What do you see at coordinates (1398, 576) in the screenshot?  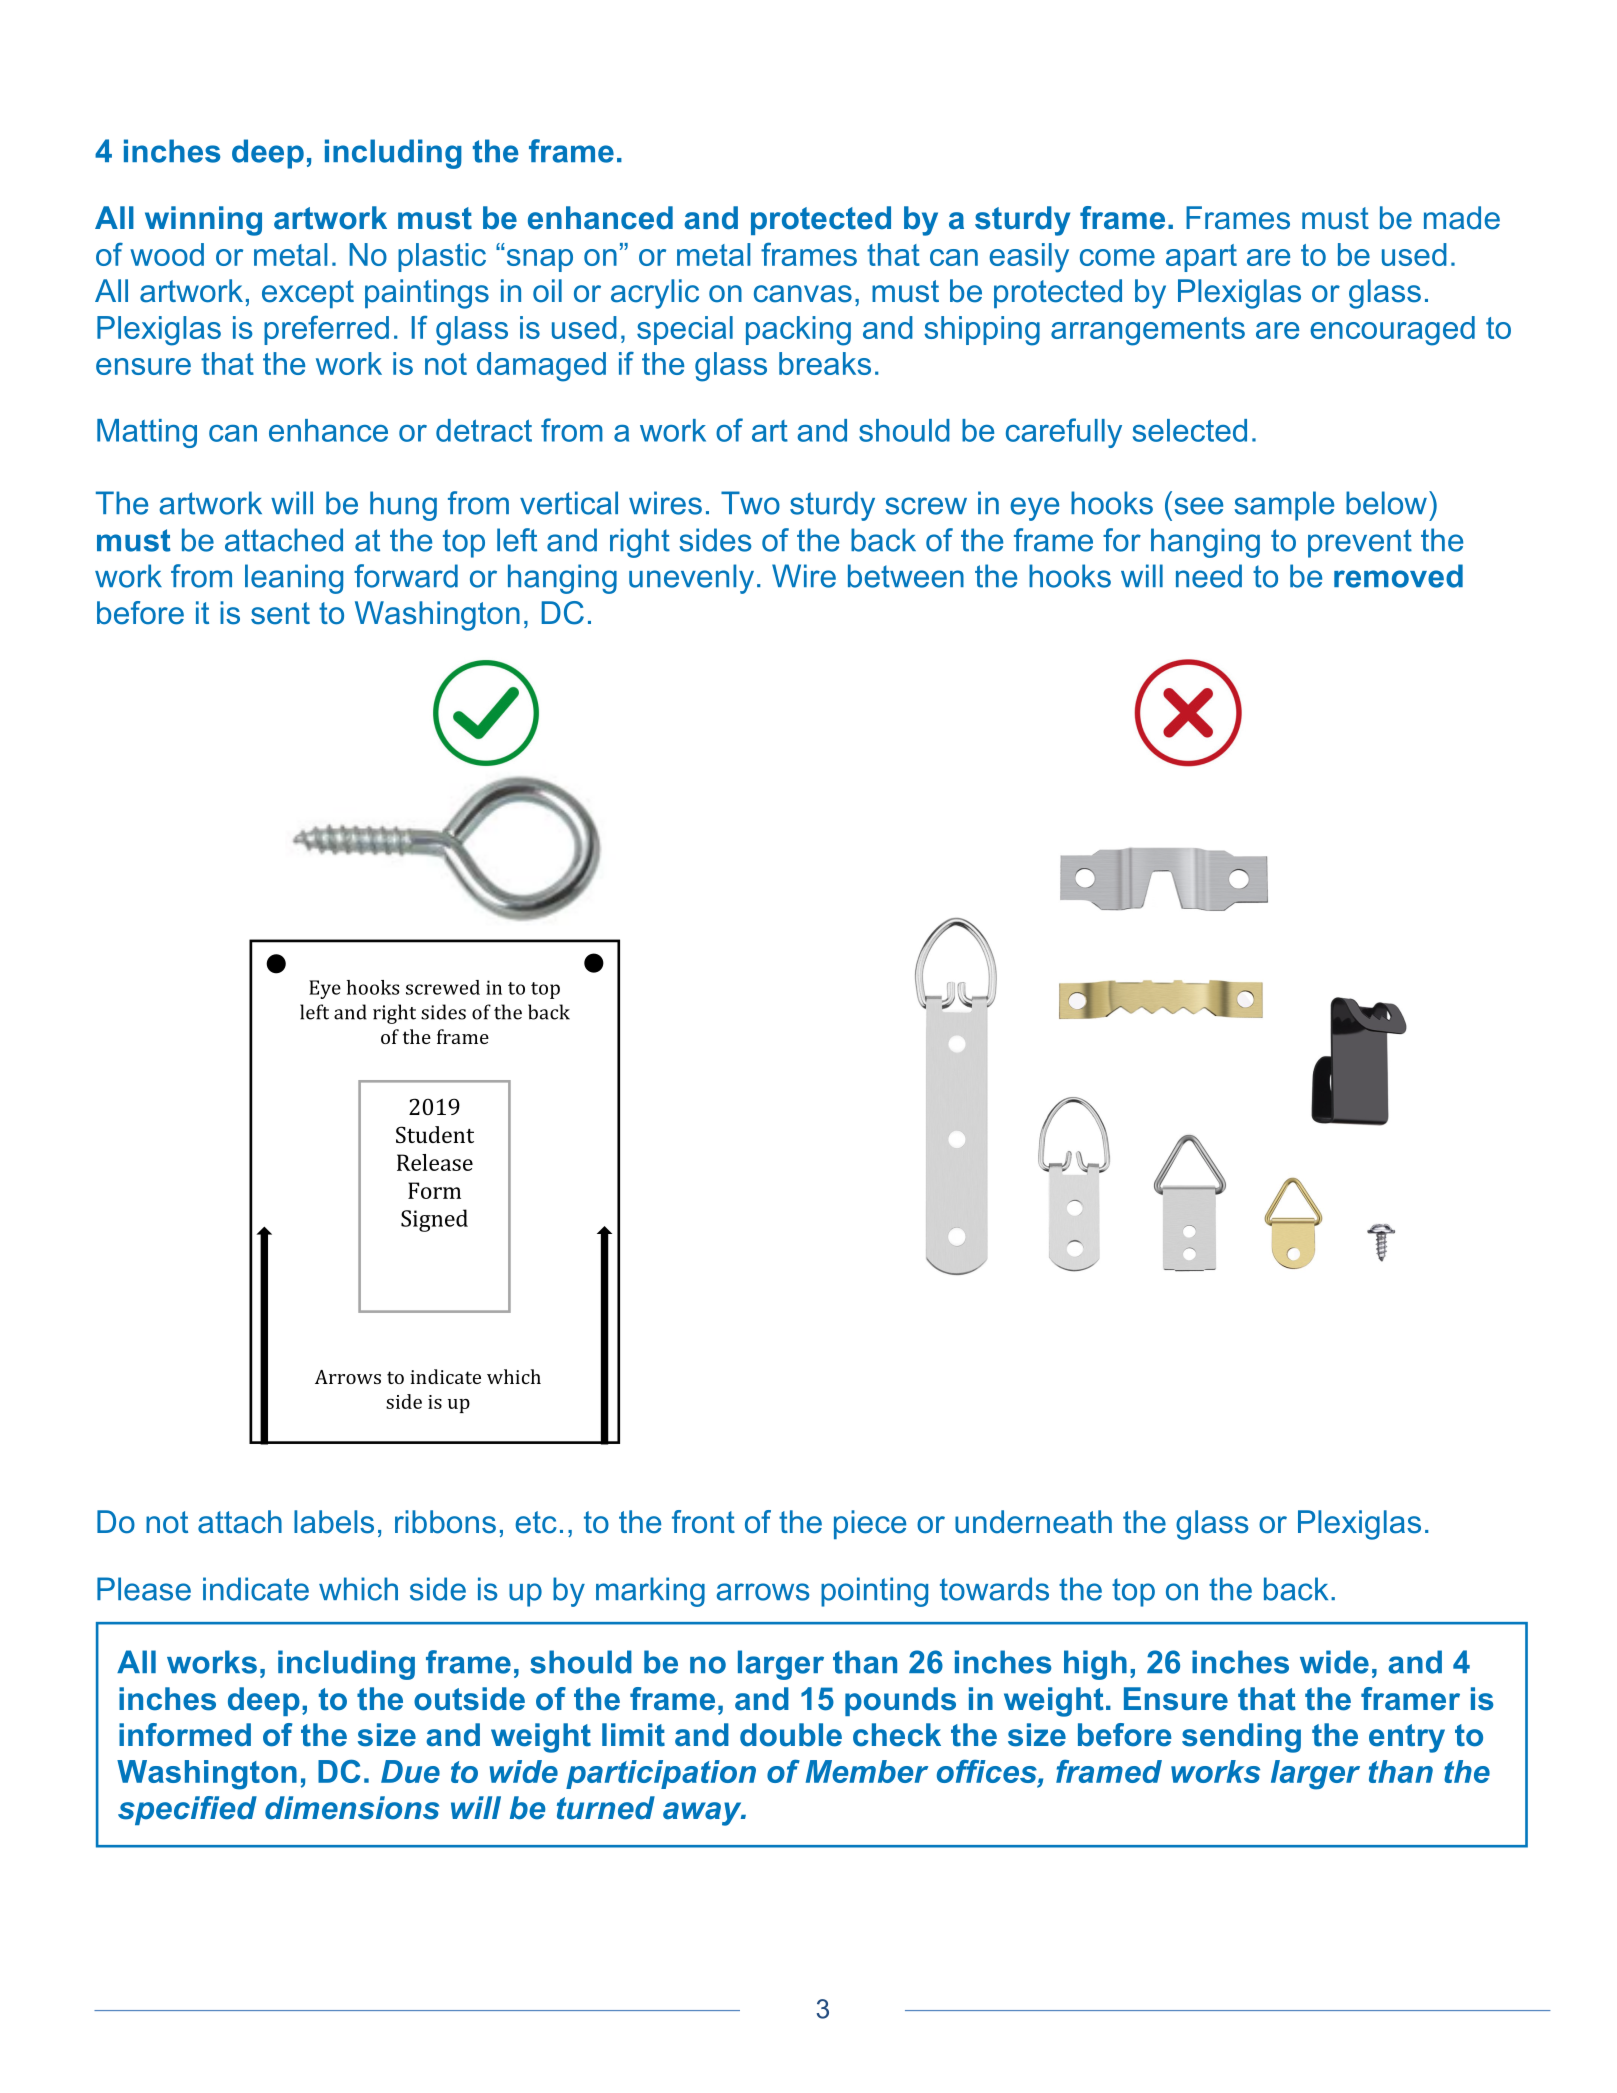 I see `removed` at bounding box center [1398, 576].
